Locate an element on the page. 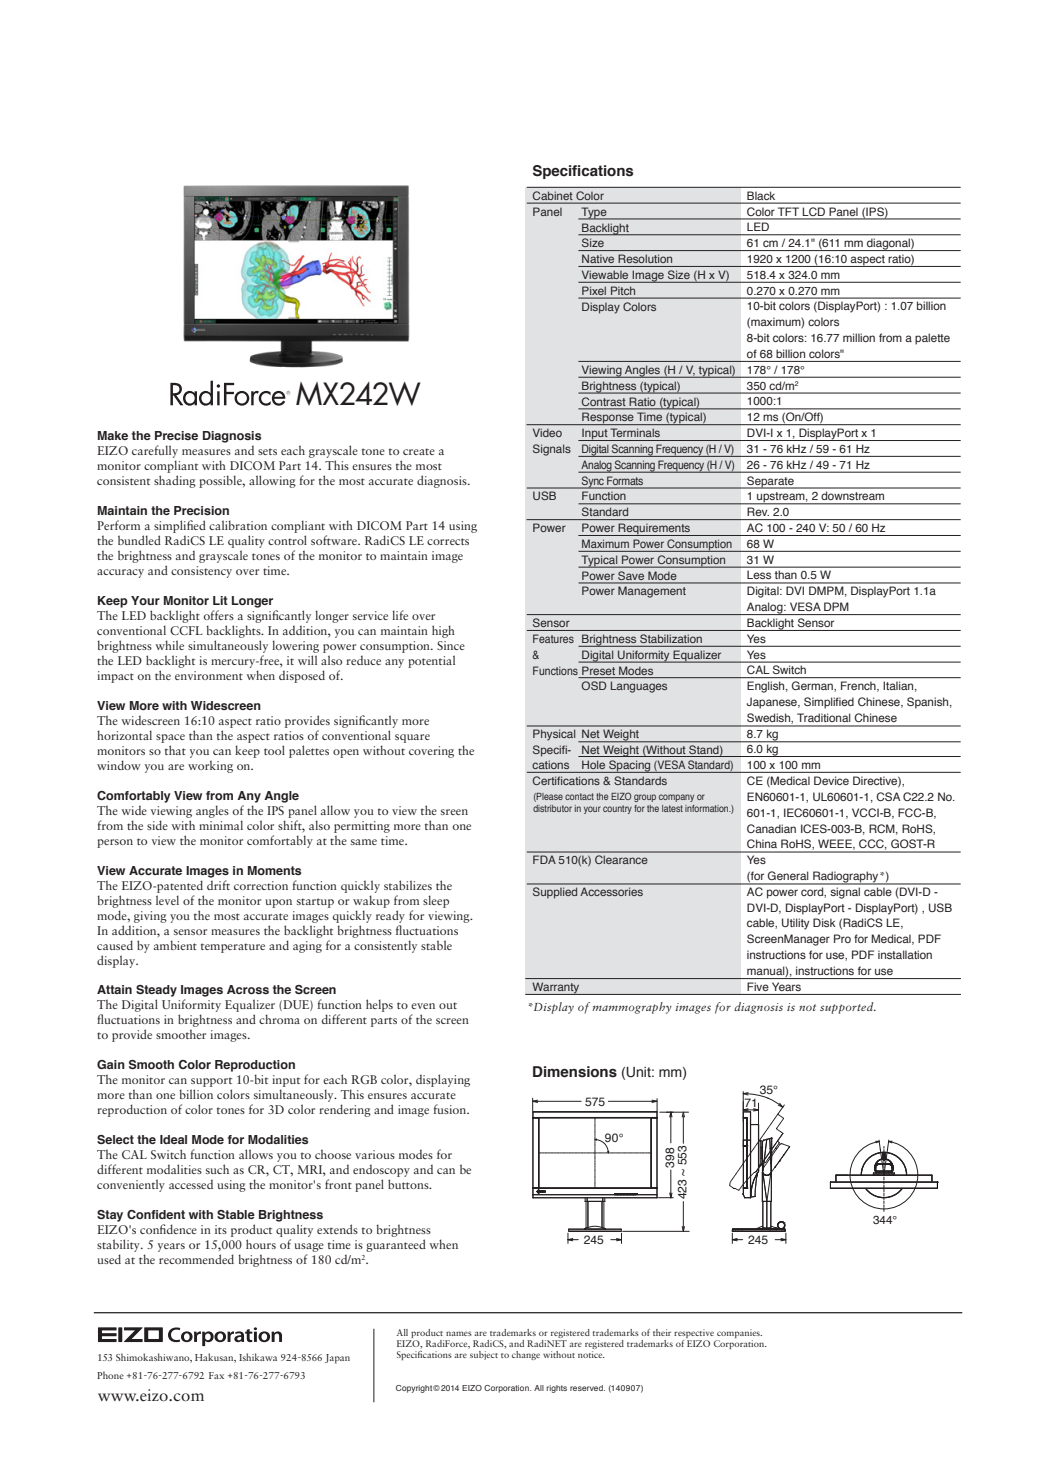  change is located at coordinates (526, 1355).
